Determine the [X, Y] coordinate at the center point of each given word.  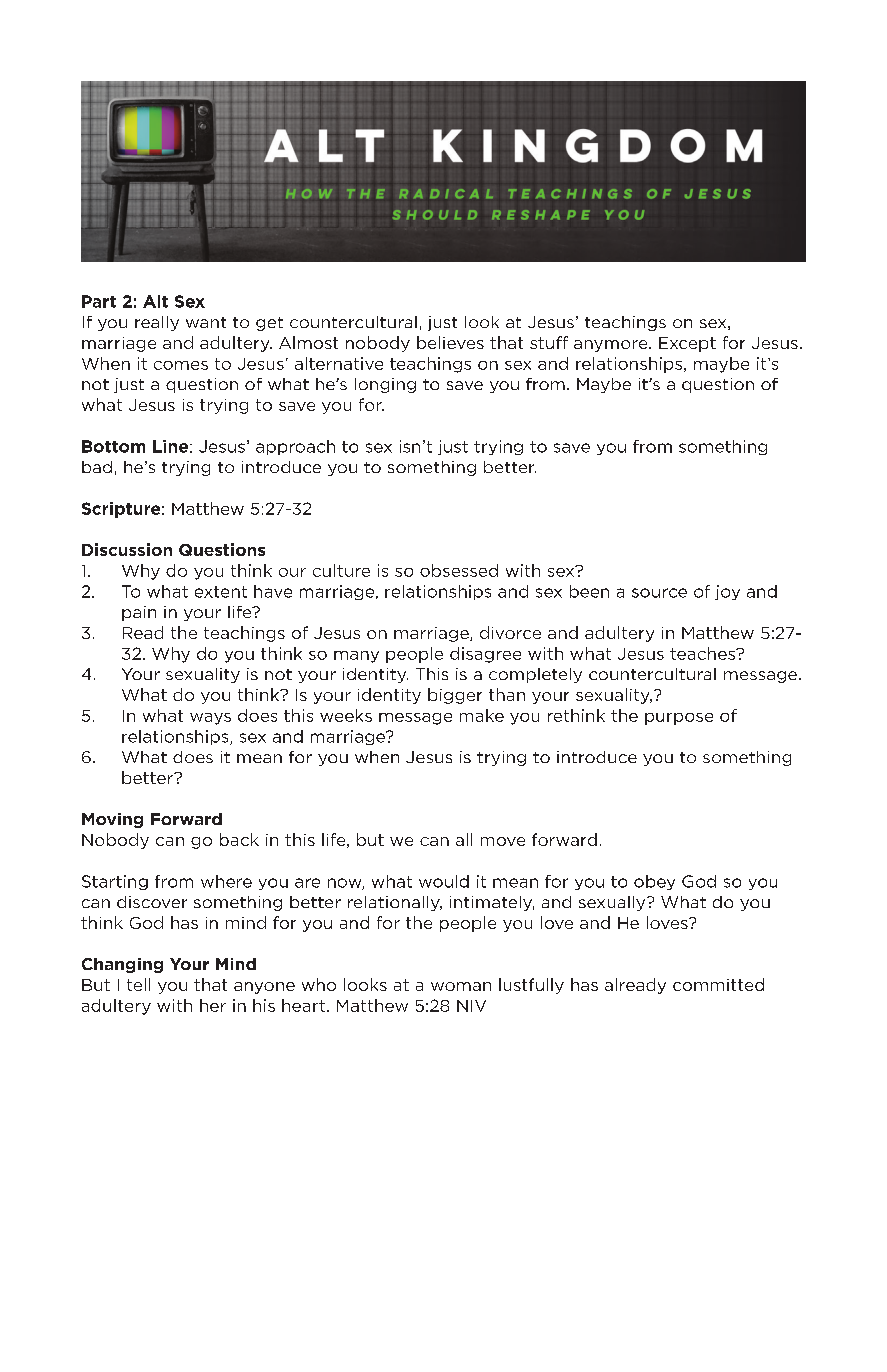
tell [138, 984]
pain [139, 613]
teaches [704, 653]
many [356, 657]
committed [718, 984]
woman [461, 986]
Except [687, 344]
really [157, 323]
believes [450, 342]
